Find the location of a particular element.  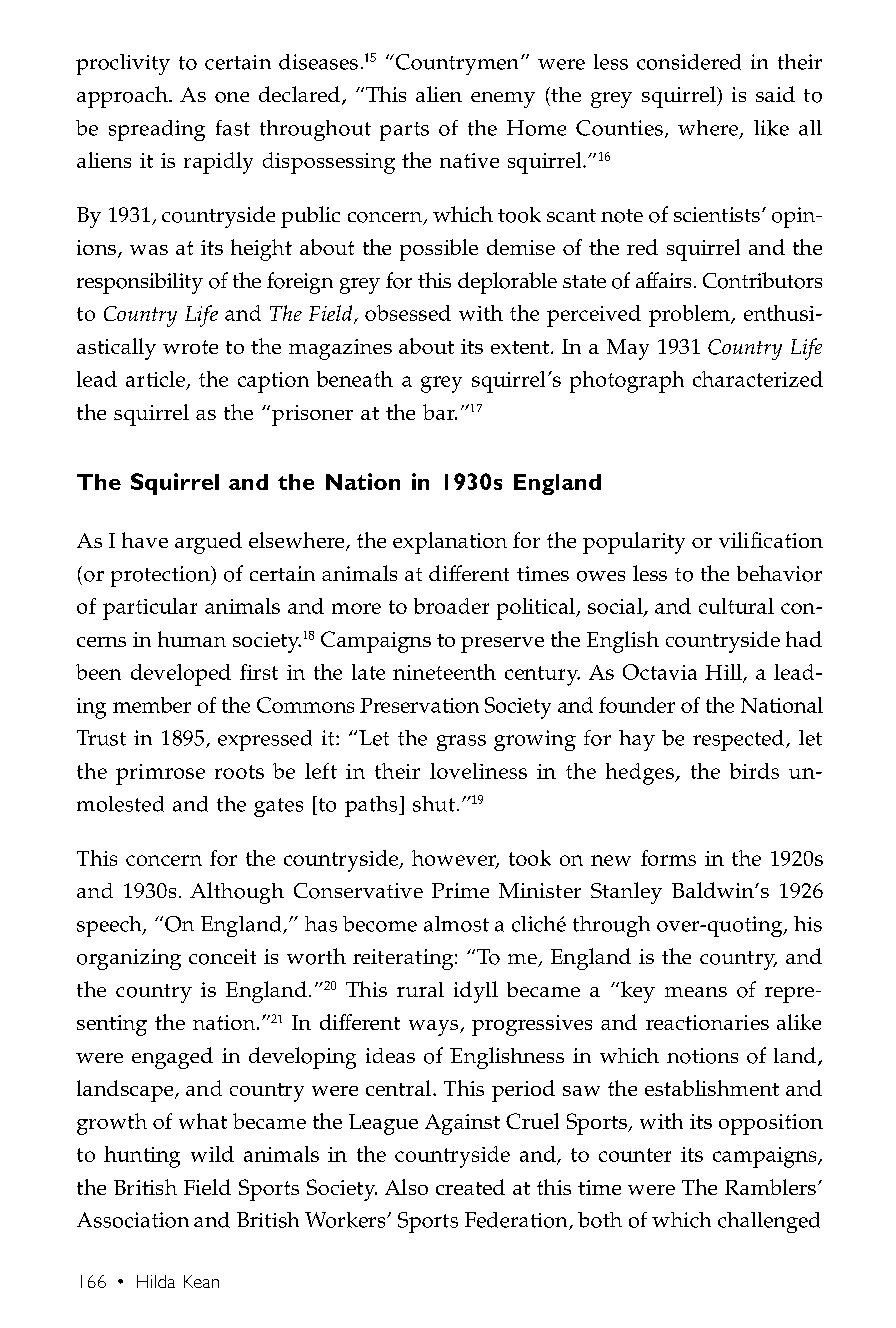

spreading is located at coordinates (157, 130).
